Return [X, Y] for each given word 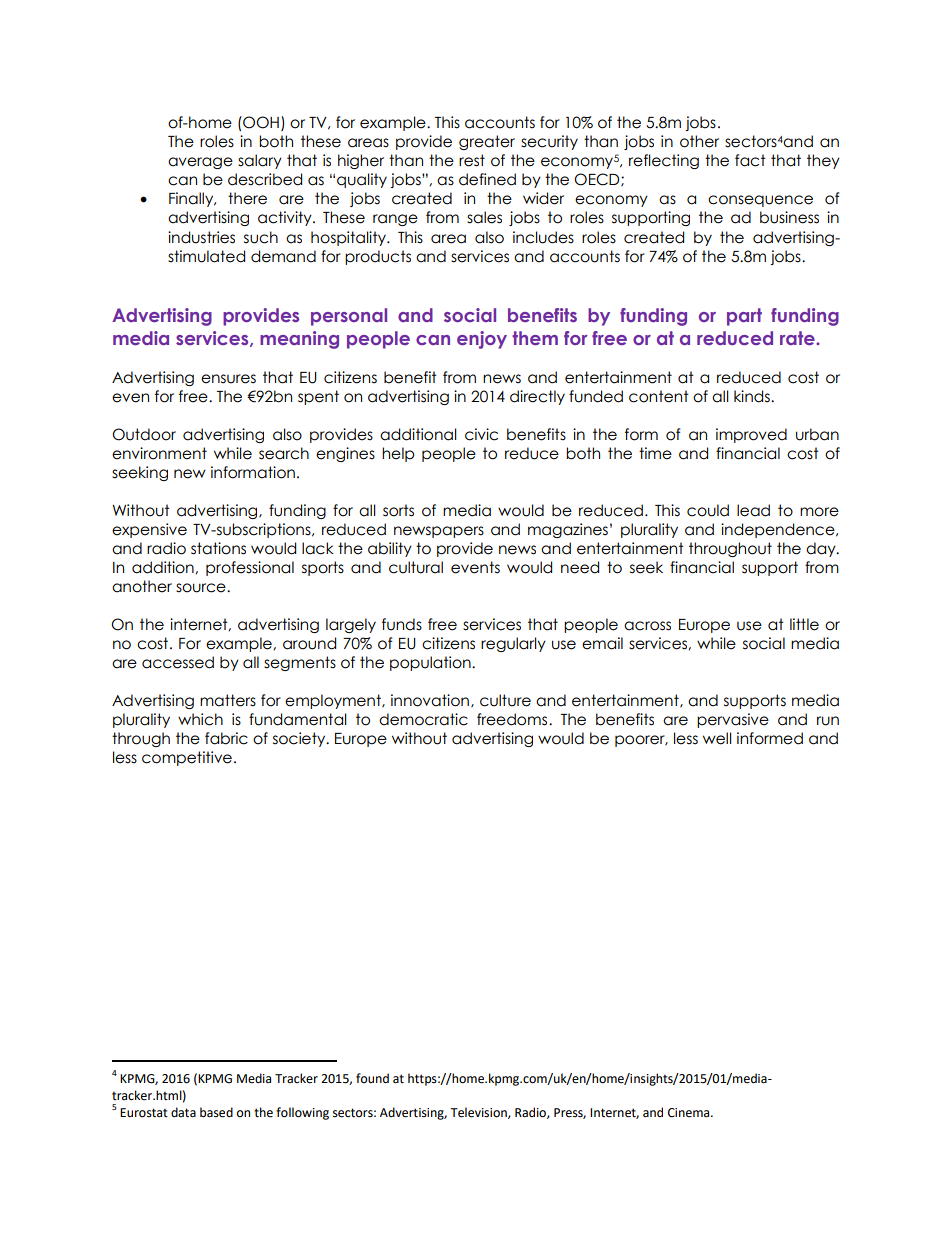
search [284, 453]
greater [487, 142]
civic [481, 434]
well [717, 738]
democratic [423, 719]
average [200, 163]
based [216, 1112]
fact [750, 160]
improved [751, 435]
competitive [187, 758]
